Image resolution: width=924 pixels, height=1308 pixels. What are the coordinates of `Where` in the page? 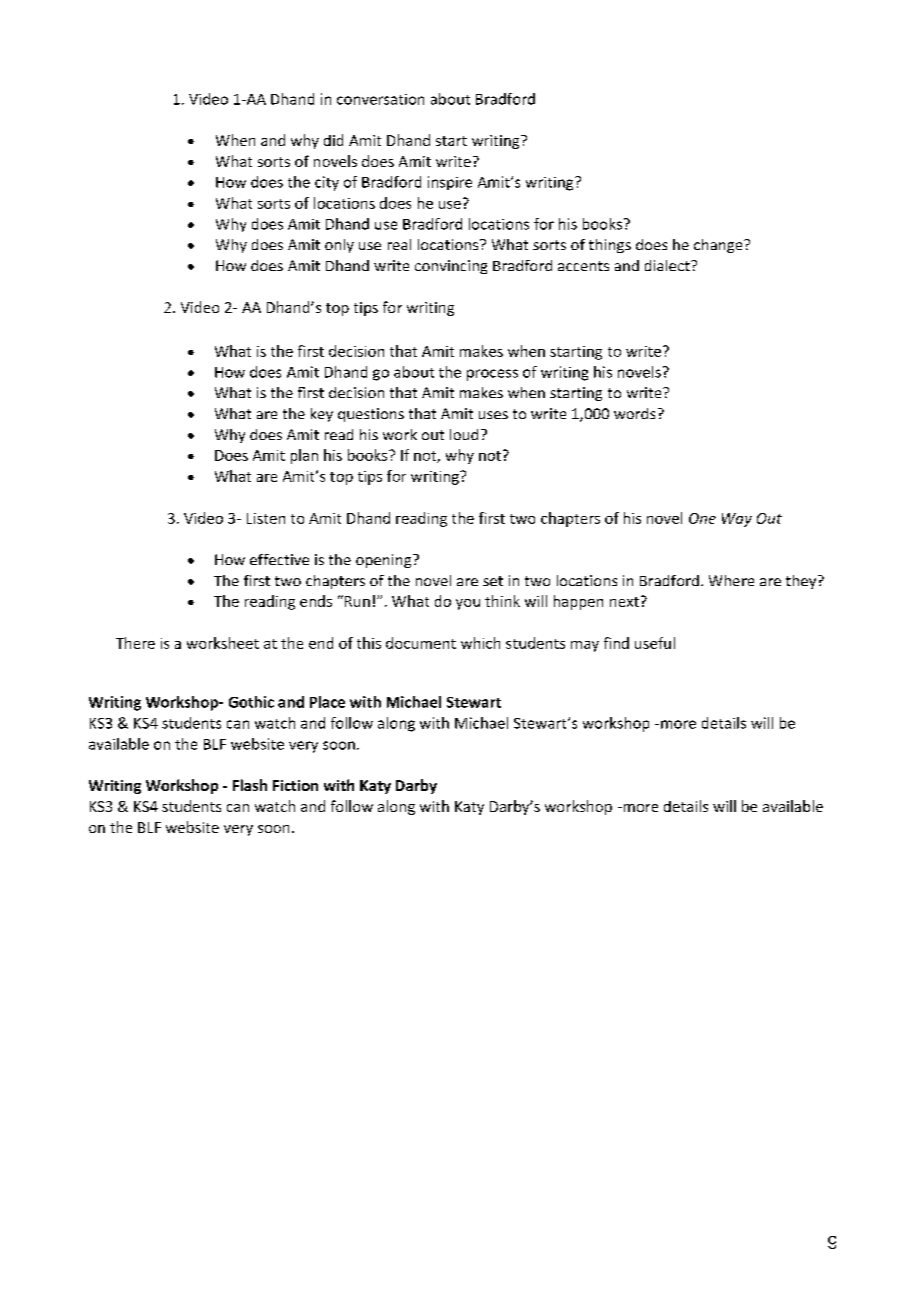 It's located at (731, 580).
